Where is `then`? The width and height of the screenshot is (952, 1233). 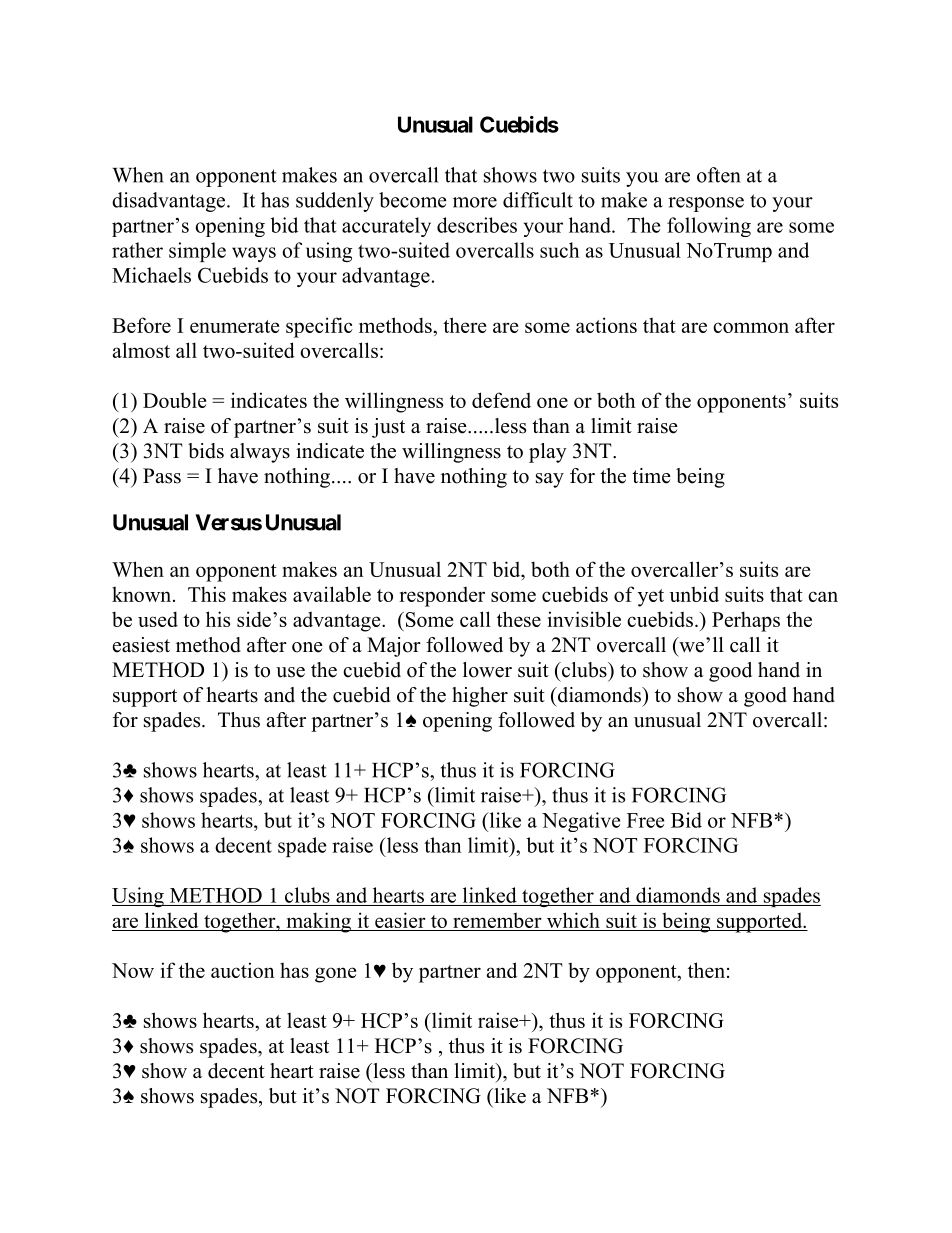
then is located at coordinates (706, 970).
